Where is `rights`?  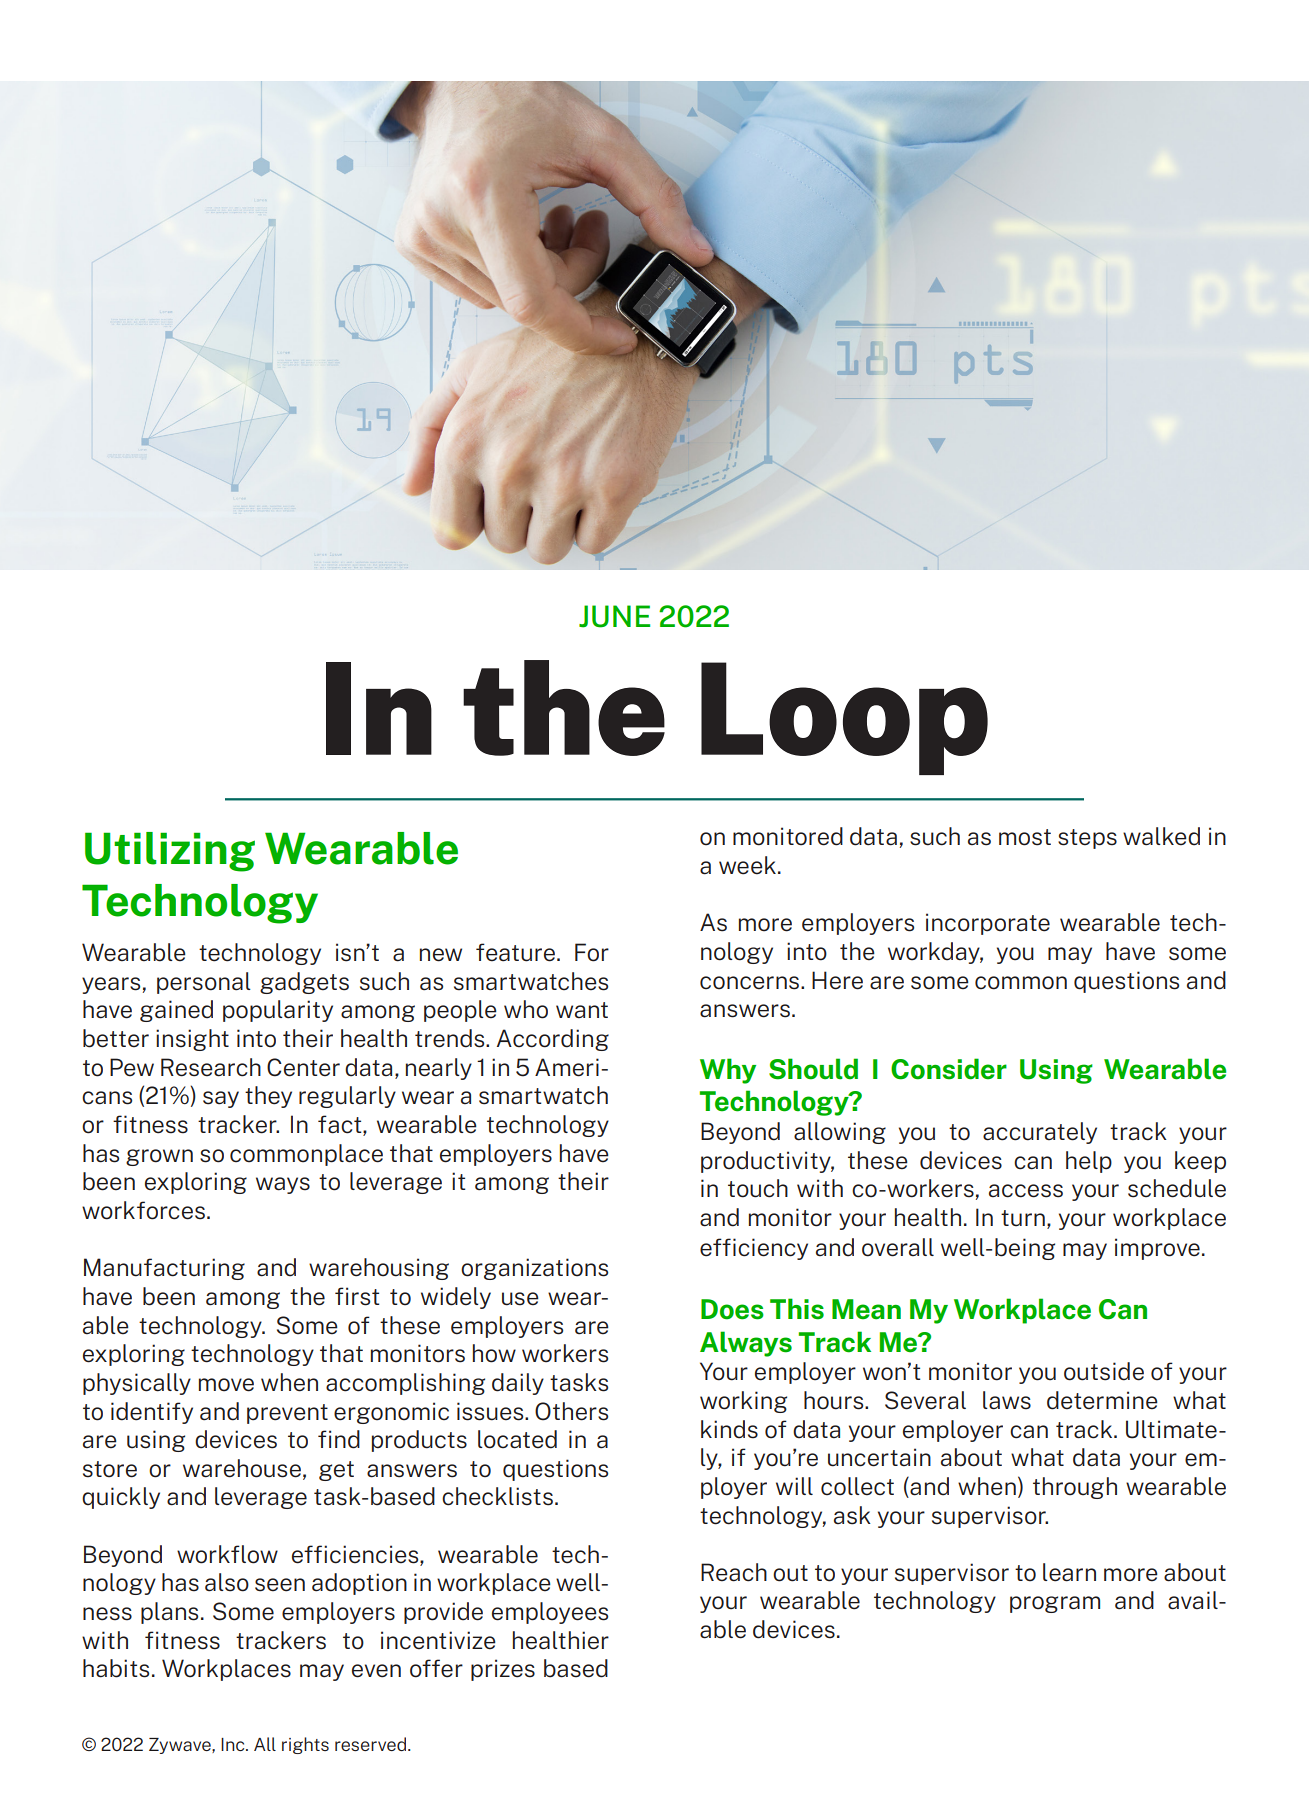 rights is located at coordinates (305, 1745).
